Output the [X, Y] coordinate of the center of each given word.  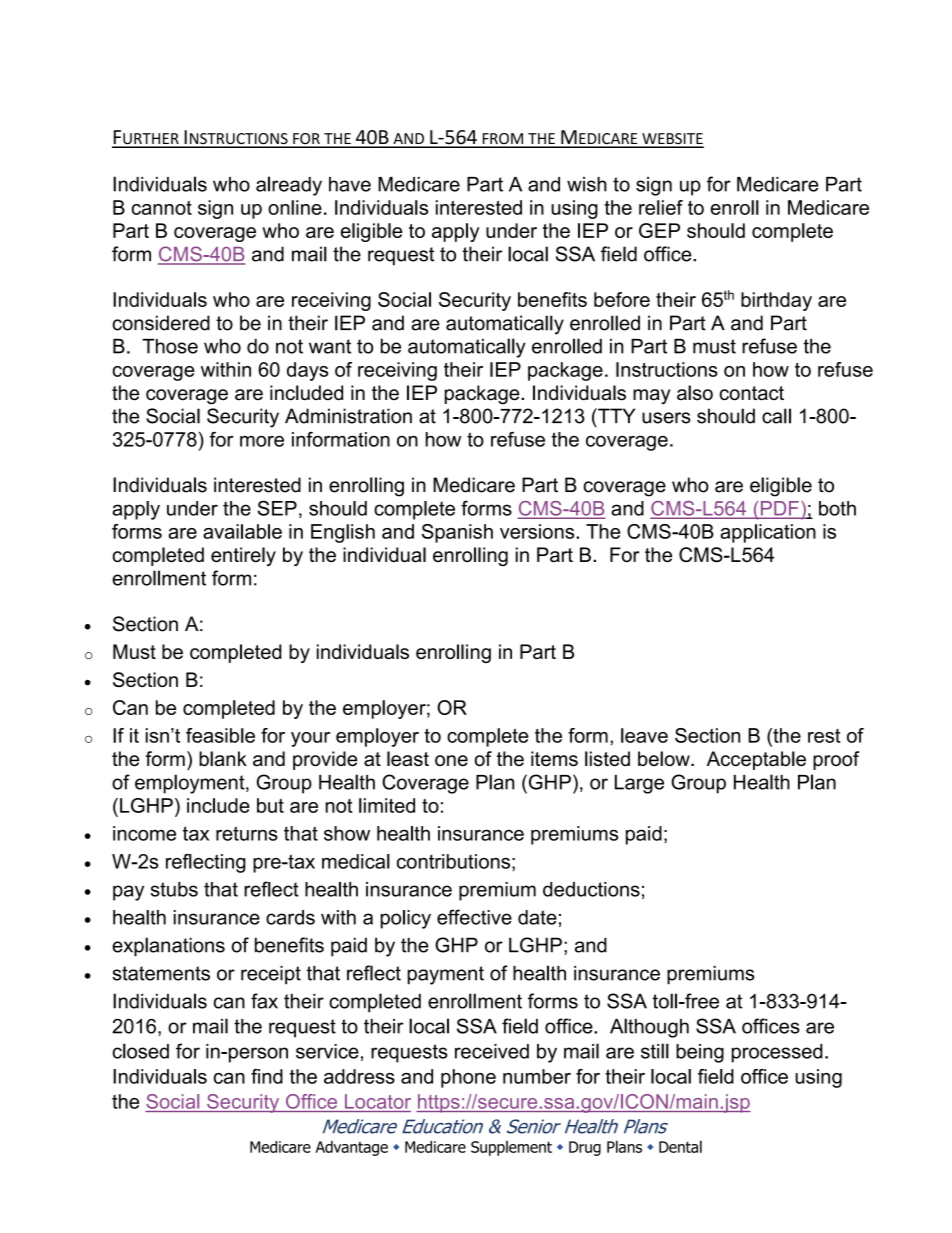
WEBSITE [672, 140]
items [554, 758]
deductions [591, 889]
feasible [220, 735]
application [768, 533]
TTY [615, 415]
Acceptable [756, 760]
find [267, 1076]
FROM [502, 140]
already [289, 186]
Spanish [457, 533]
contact [751, 393]
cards [290, 917]
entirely [243, 556]
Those [170, 346]
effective [474, 917]
